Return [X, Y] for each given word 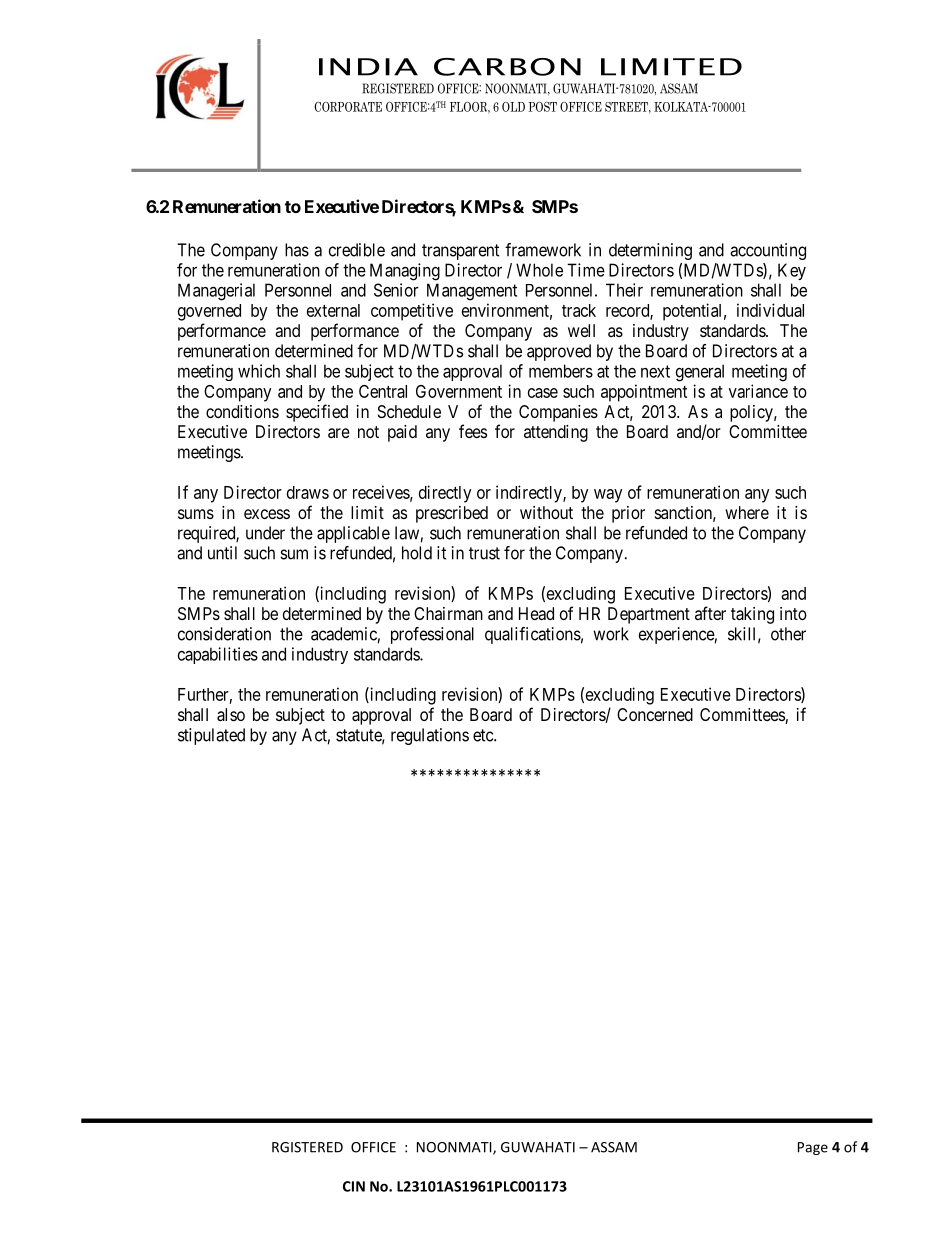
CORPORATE [348, 107]
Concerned [655, 714]
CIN [354, 1186]
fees [473, 431]
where [747, 512]
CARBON [507, 67]
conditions [242, 411]
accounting [768, 251]
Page [813, 1148]
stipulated [211, 736]
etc [484, 735]
